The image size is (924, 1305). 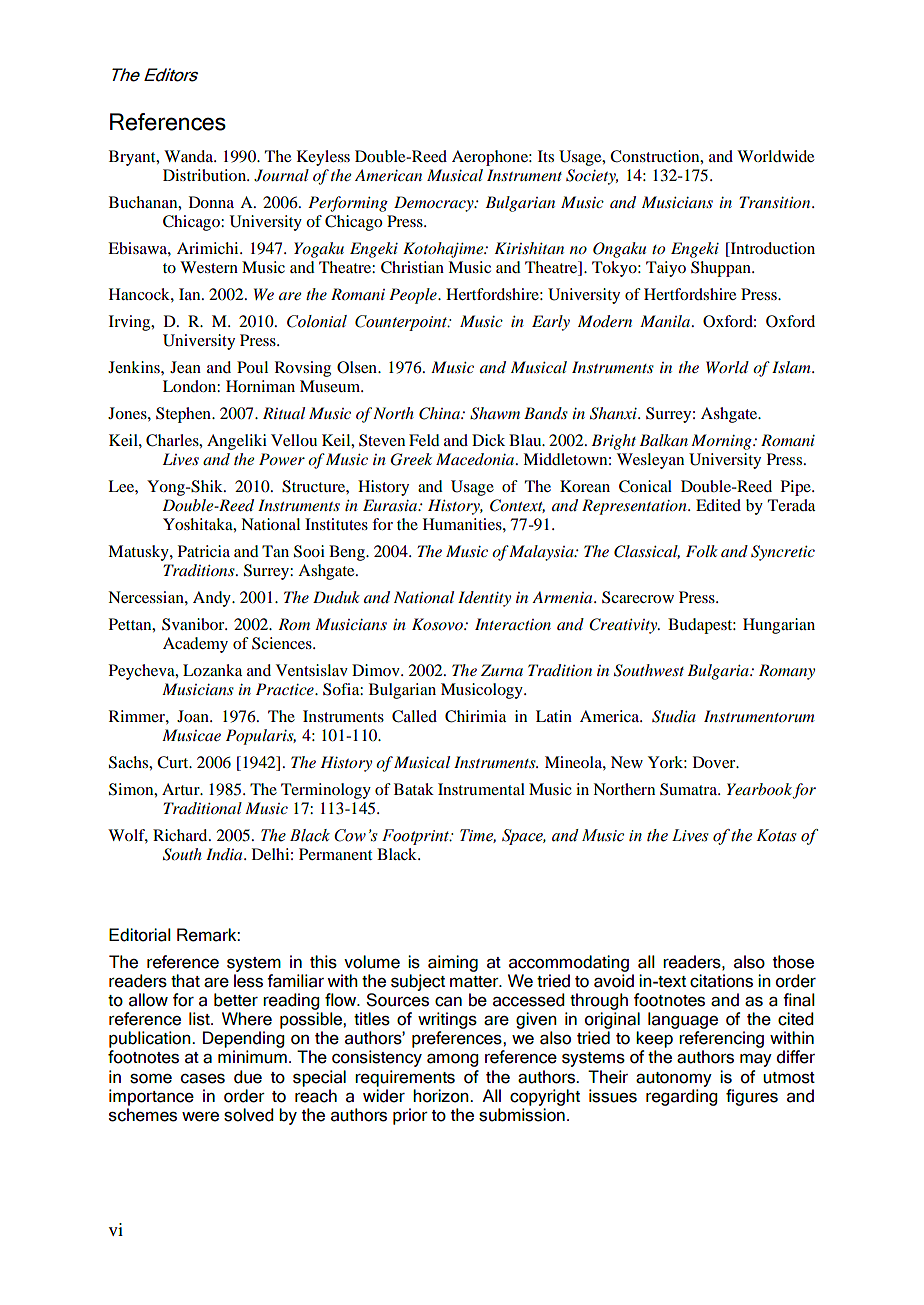 What do you see at coordinates (184, 415) in the screenshot?
I see `Stephen` at bounding box center [184, 415].
